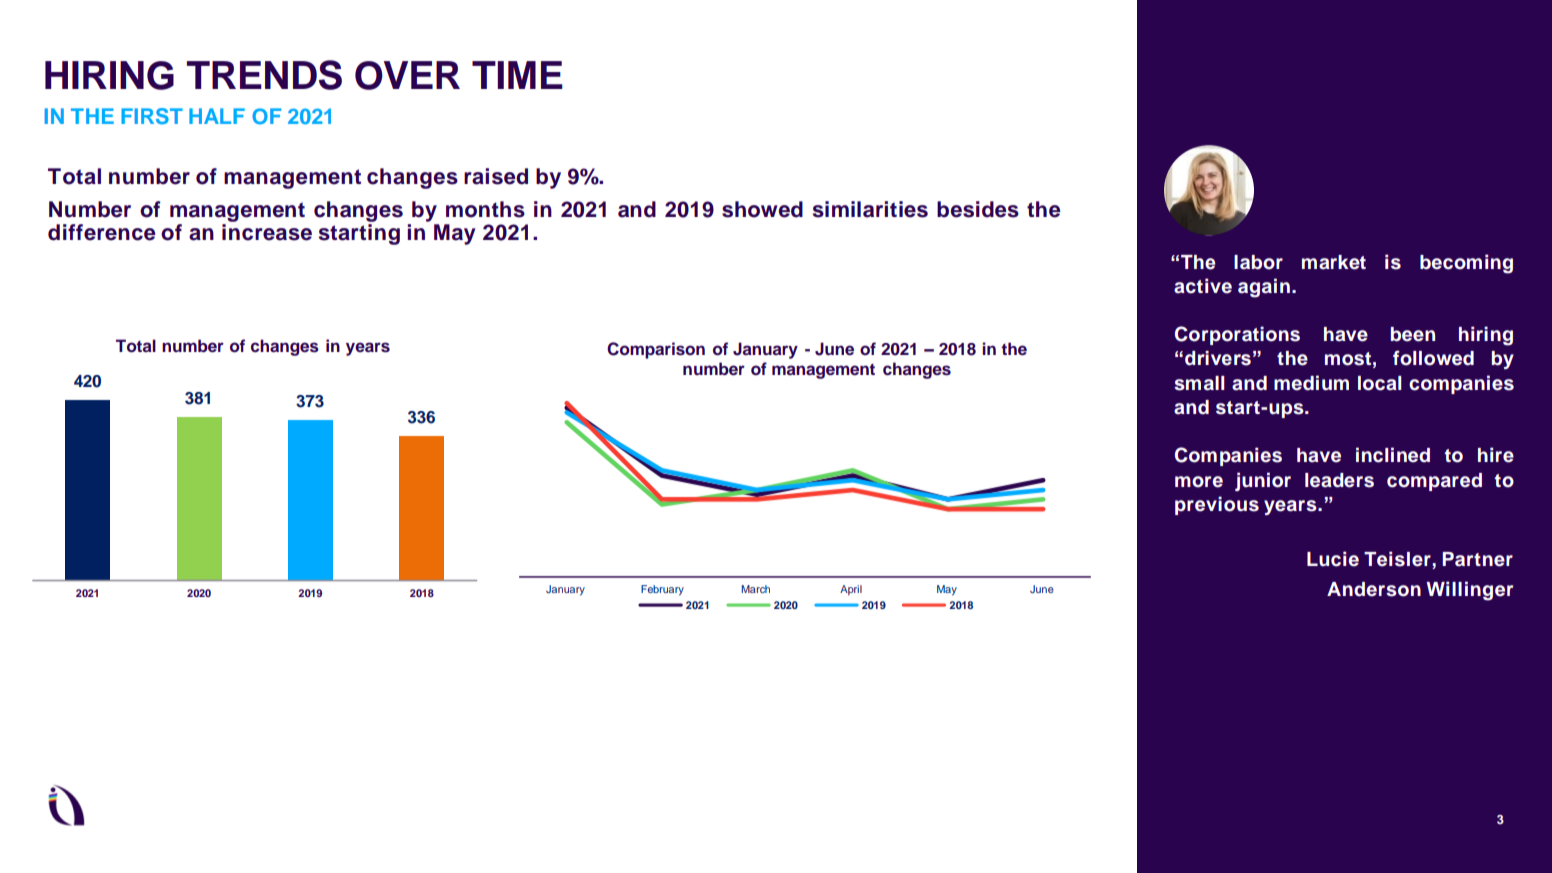 The width and height of the screenshot is (1552, 873). Describe the element at coordinates (517, 75) in the screenshot. I see `TIME` at that location.
